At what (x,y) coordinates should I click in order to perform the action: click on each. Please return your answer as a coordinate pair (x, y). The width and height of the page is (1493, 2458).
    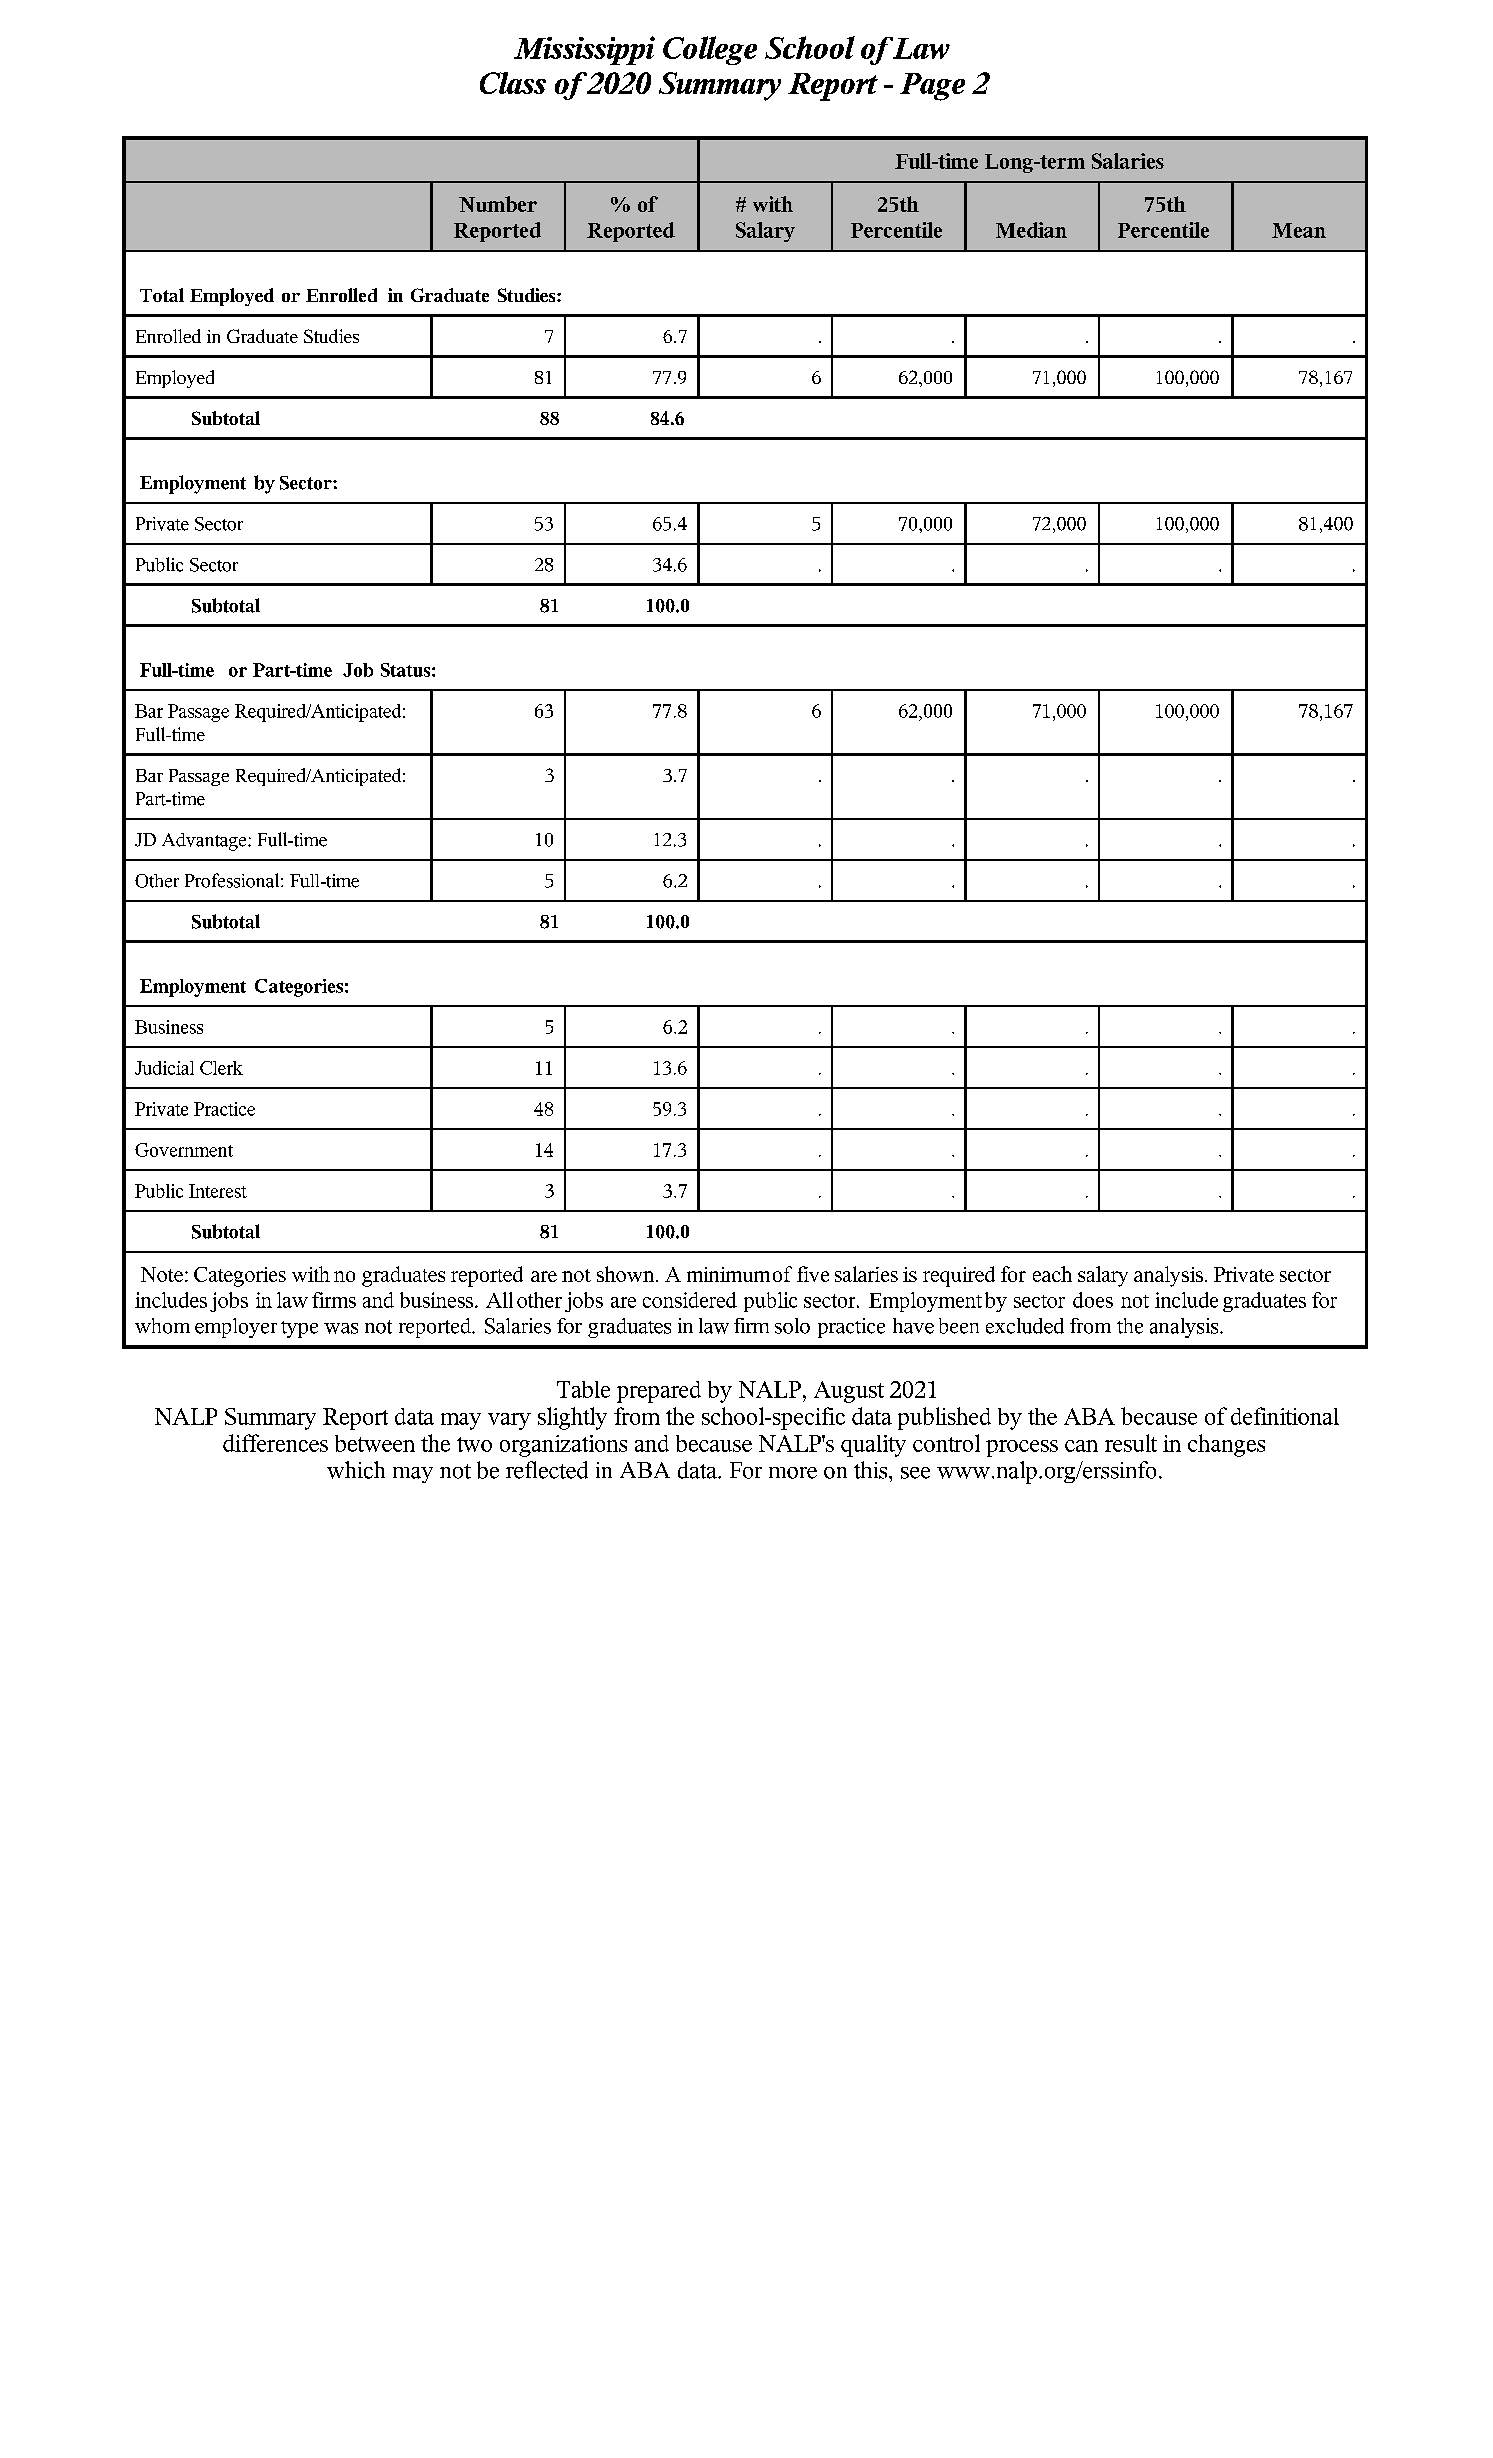
    Looking at the image, I should click on (1052, 1274).
